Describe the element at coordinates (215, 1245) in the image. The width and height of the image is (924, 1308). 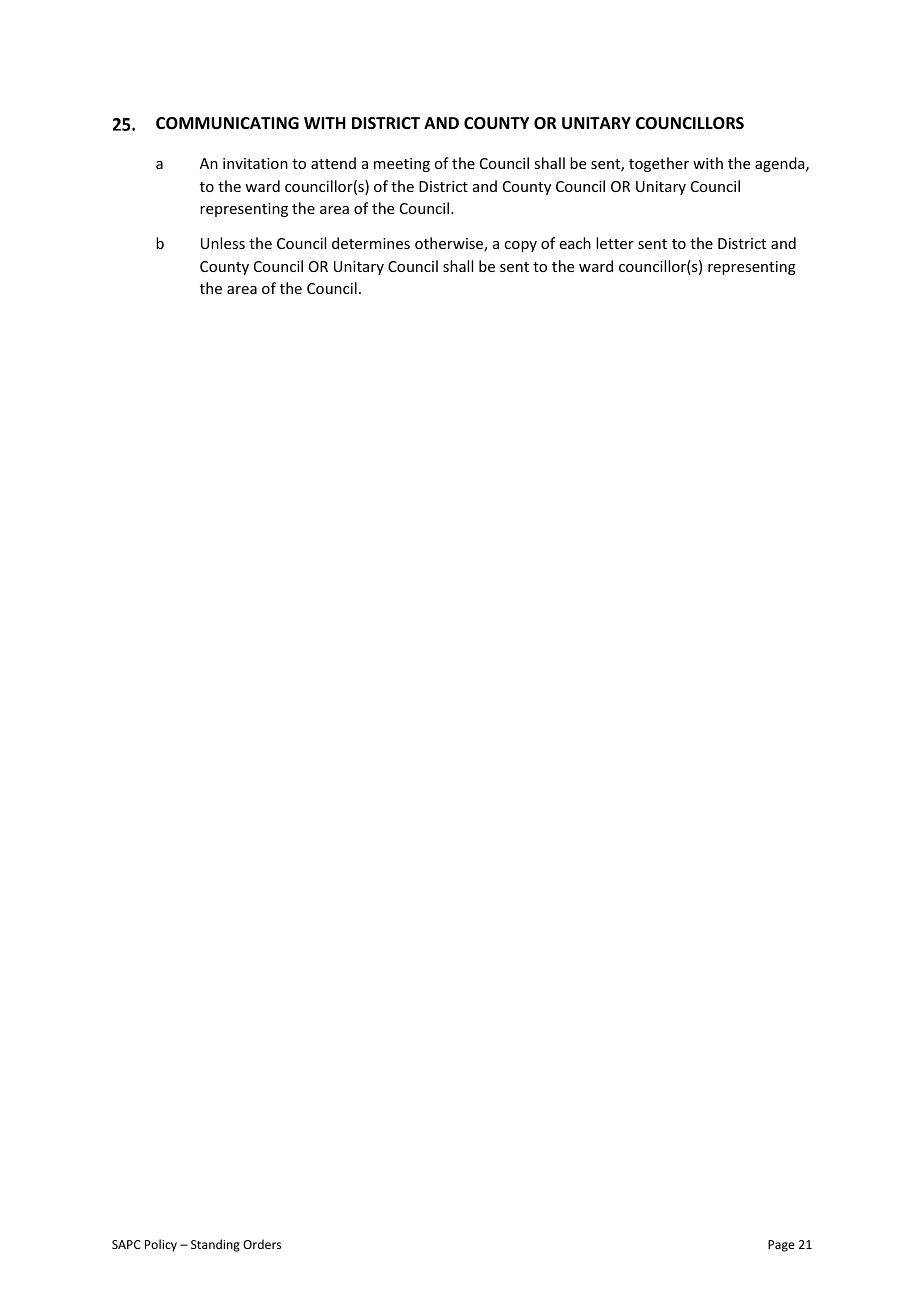
I see `Standing` at that location.
